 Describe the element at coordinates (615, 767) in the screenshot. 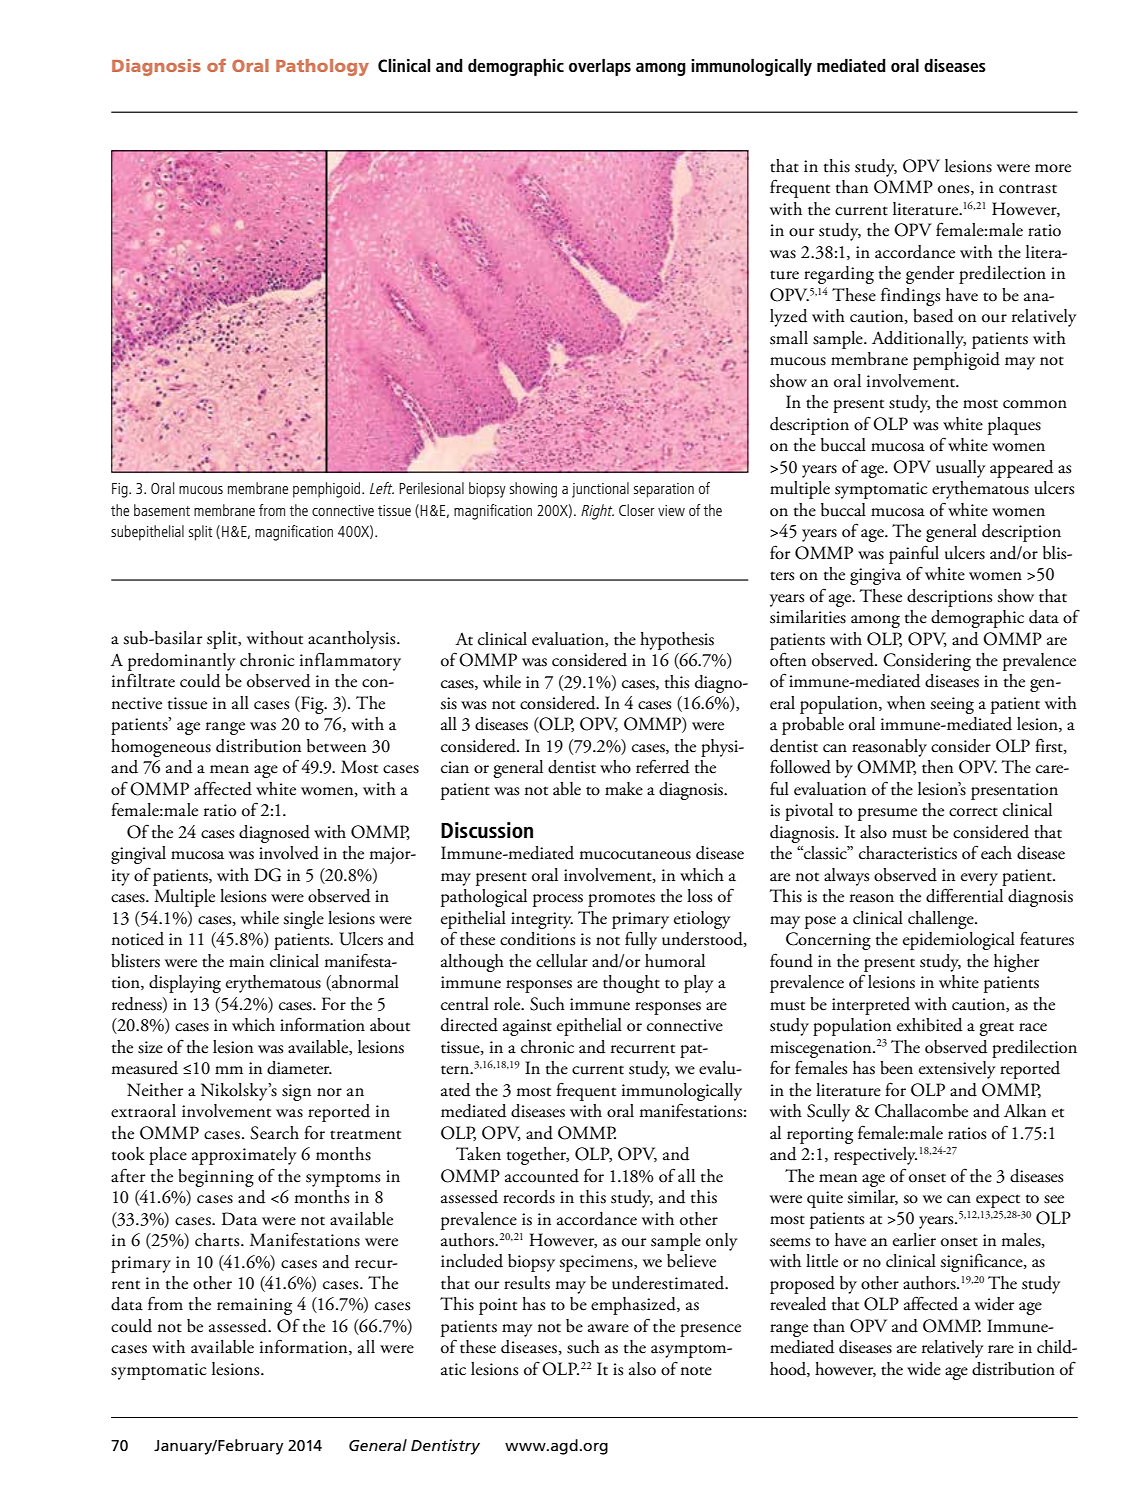

I see `who` at that location.
